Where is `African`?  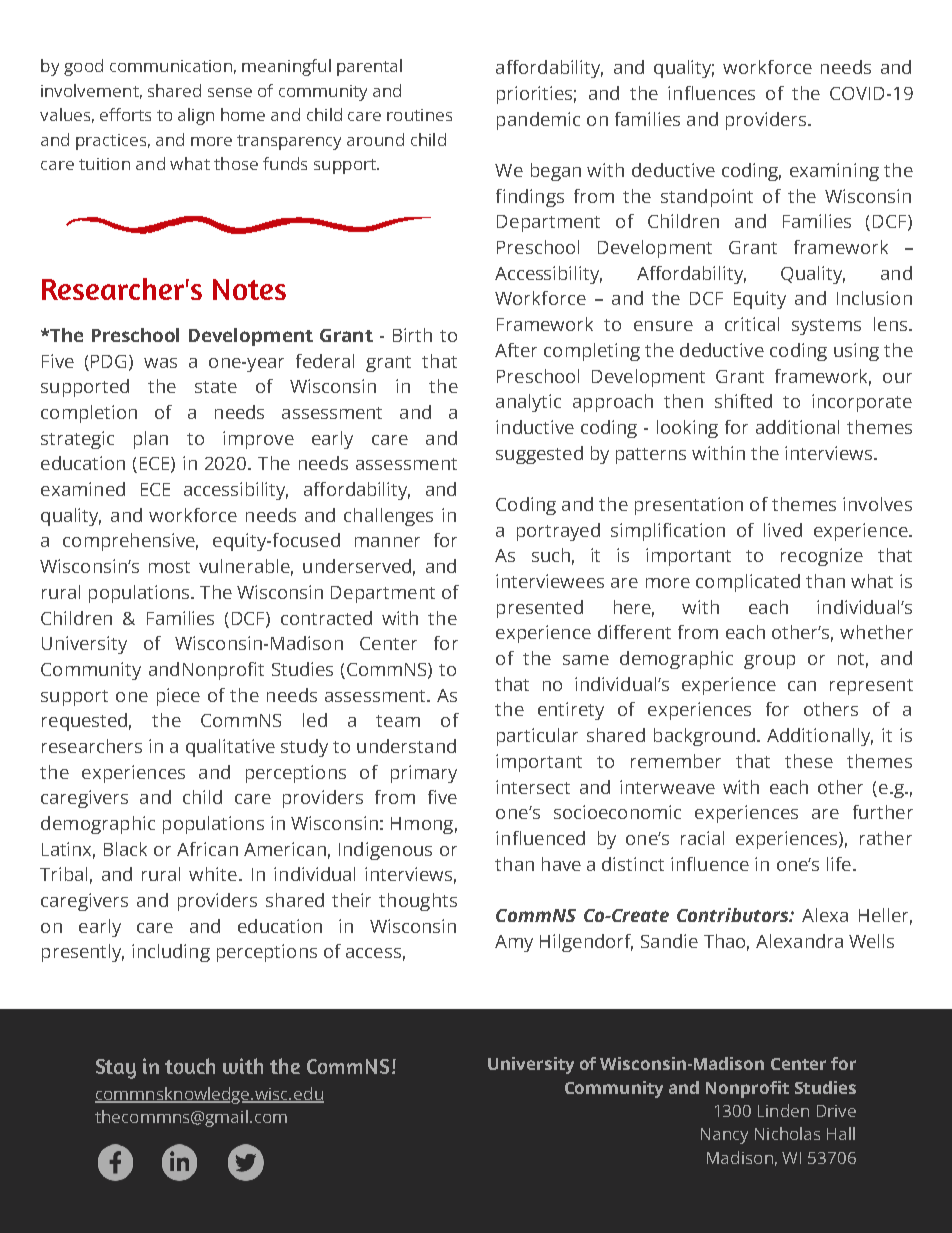
African is located at coordinates (207, 849).
